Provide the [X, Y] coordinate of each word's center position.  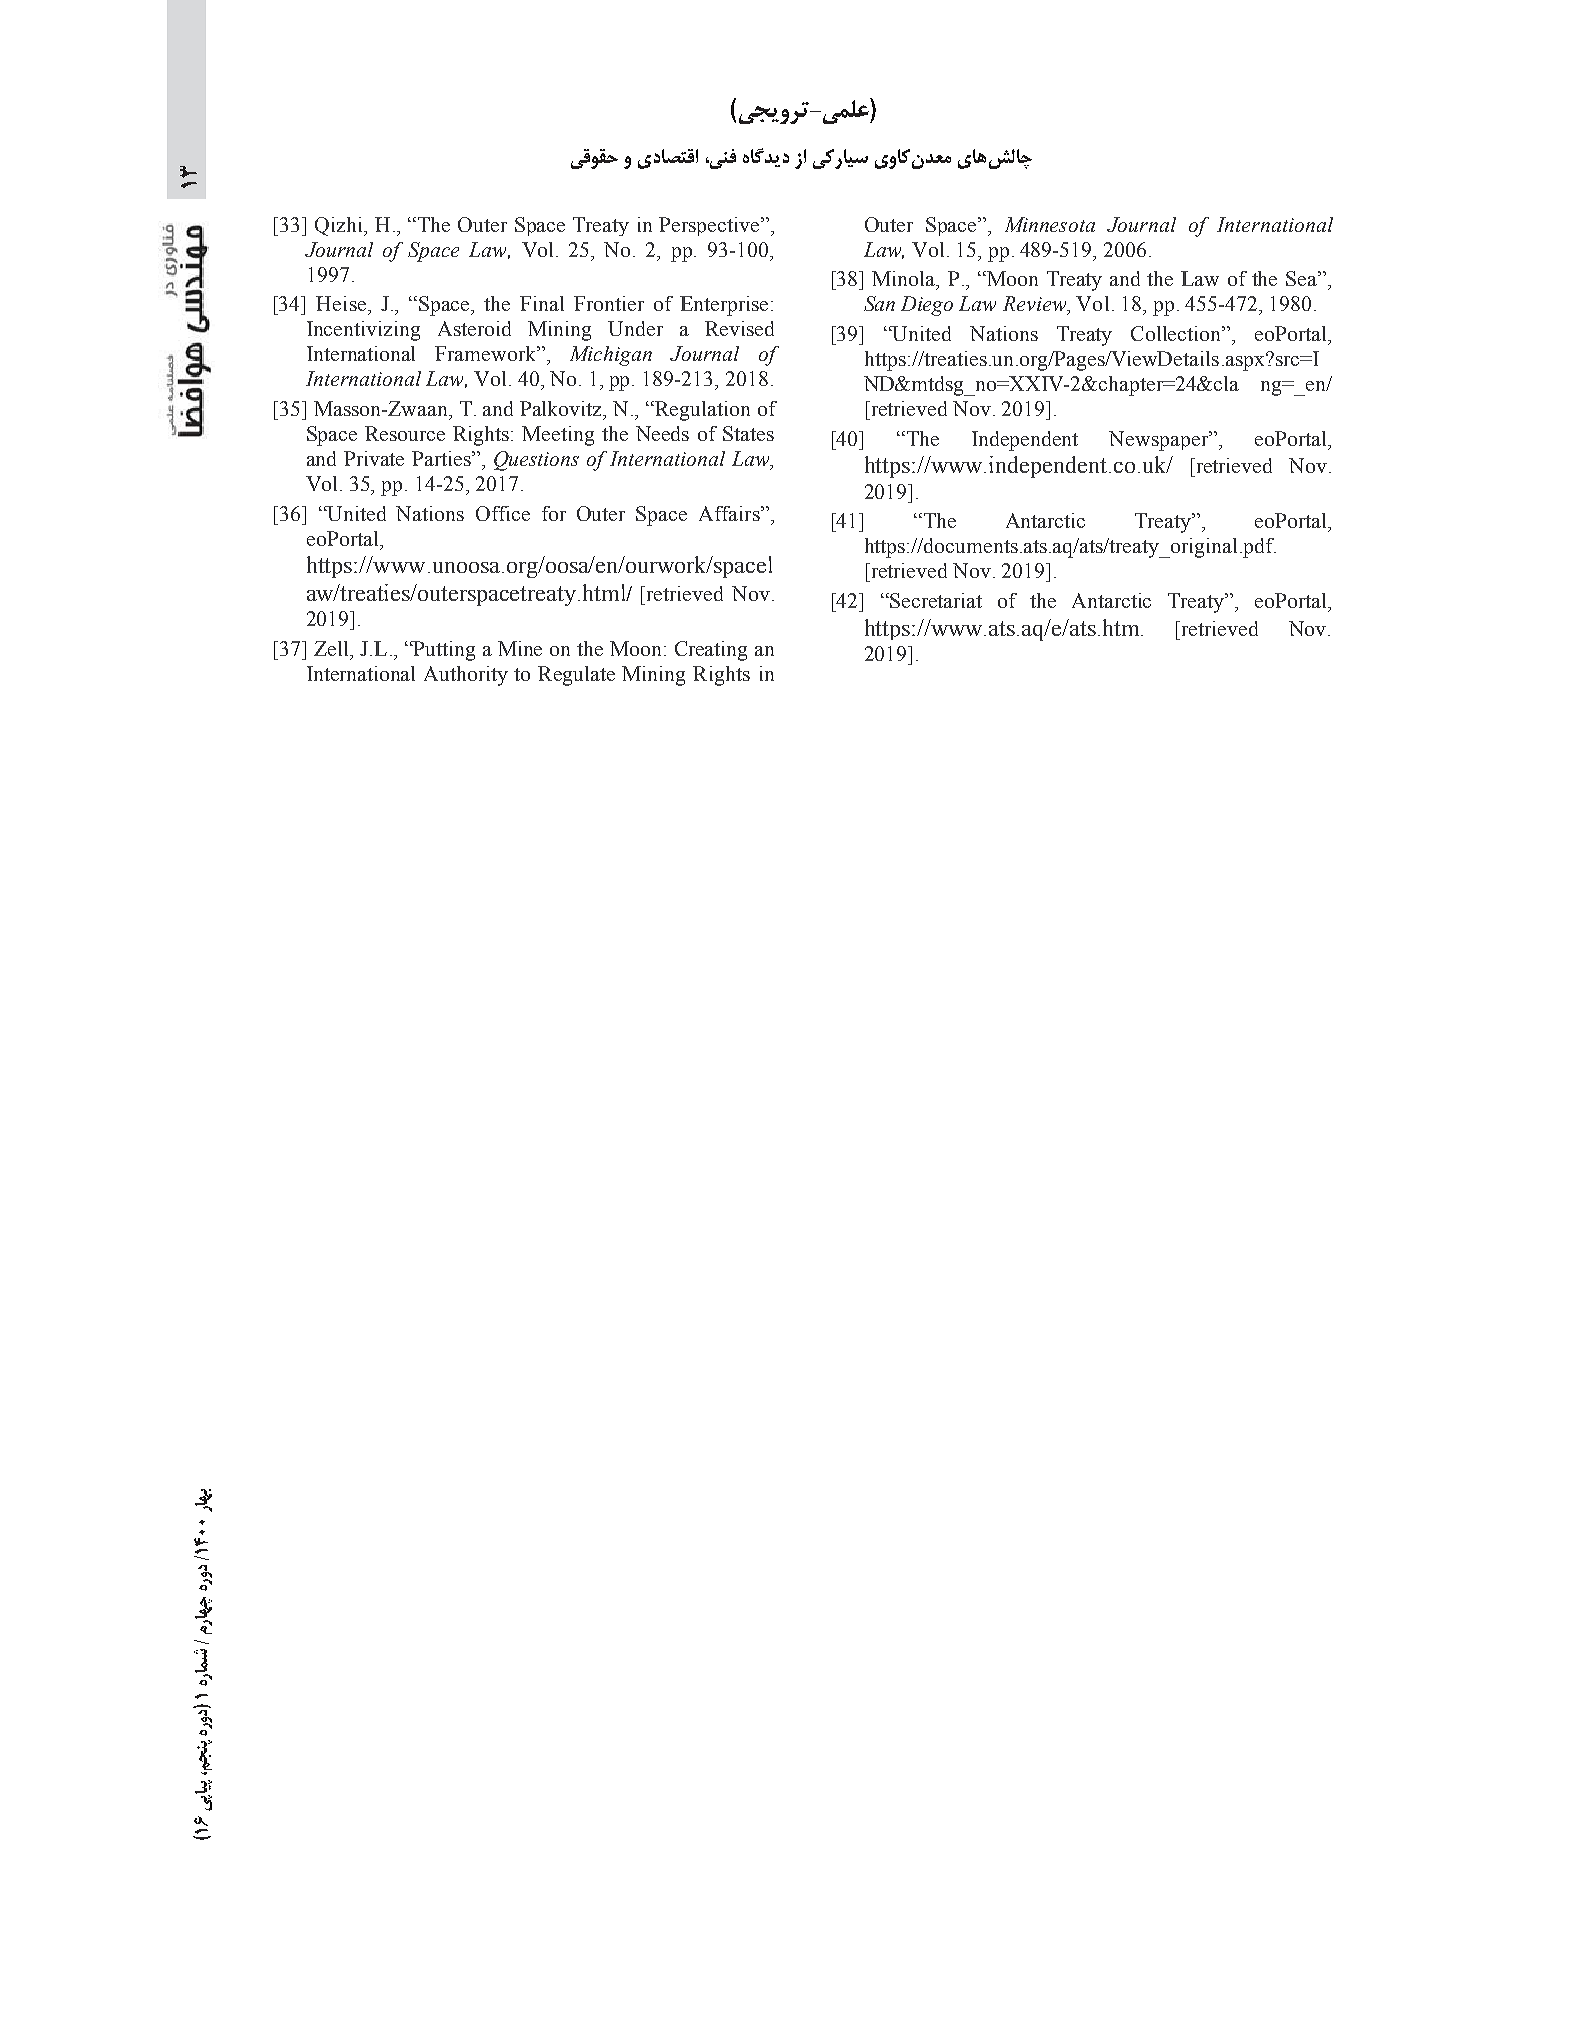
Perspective [710, 226]
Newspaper [1160, 441]
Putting [443, 651]
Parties [443, 458]
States [748, 433]
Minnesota [1050, 224]
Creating [711, 651]
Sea [1303, 278]
